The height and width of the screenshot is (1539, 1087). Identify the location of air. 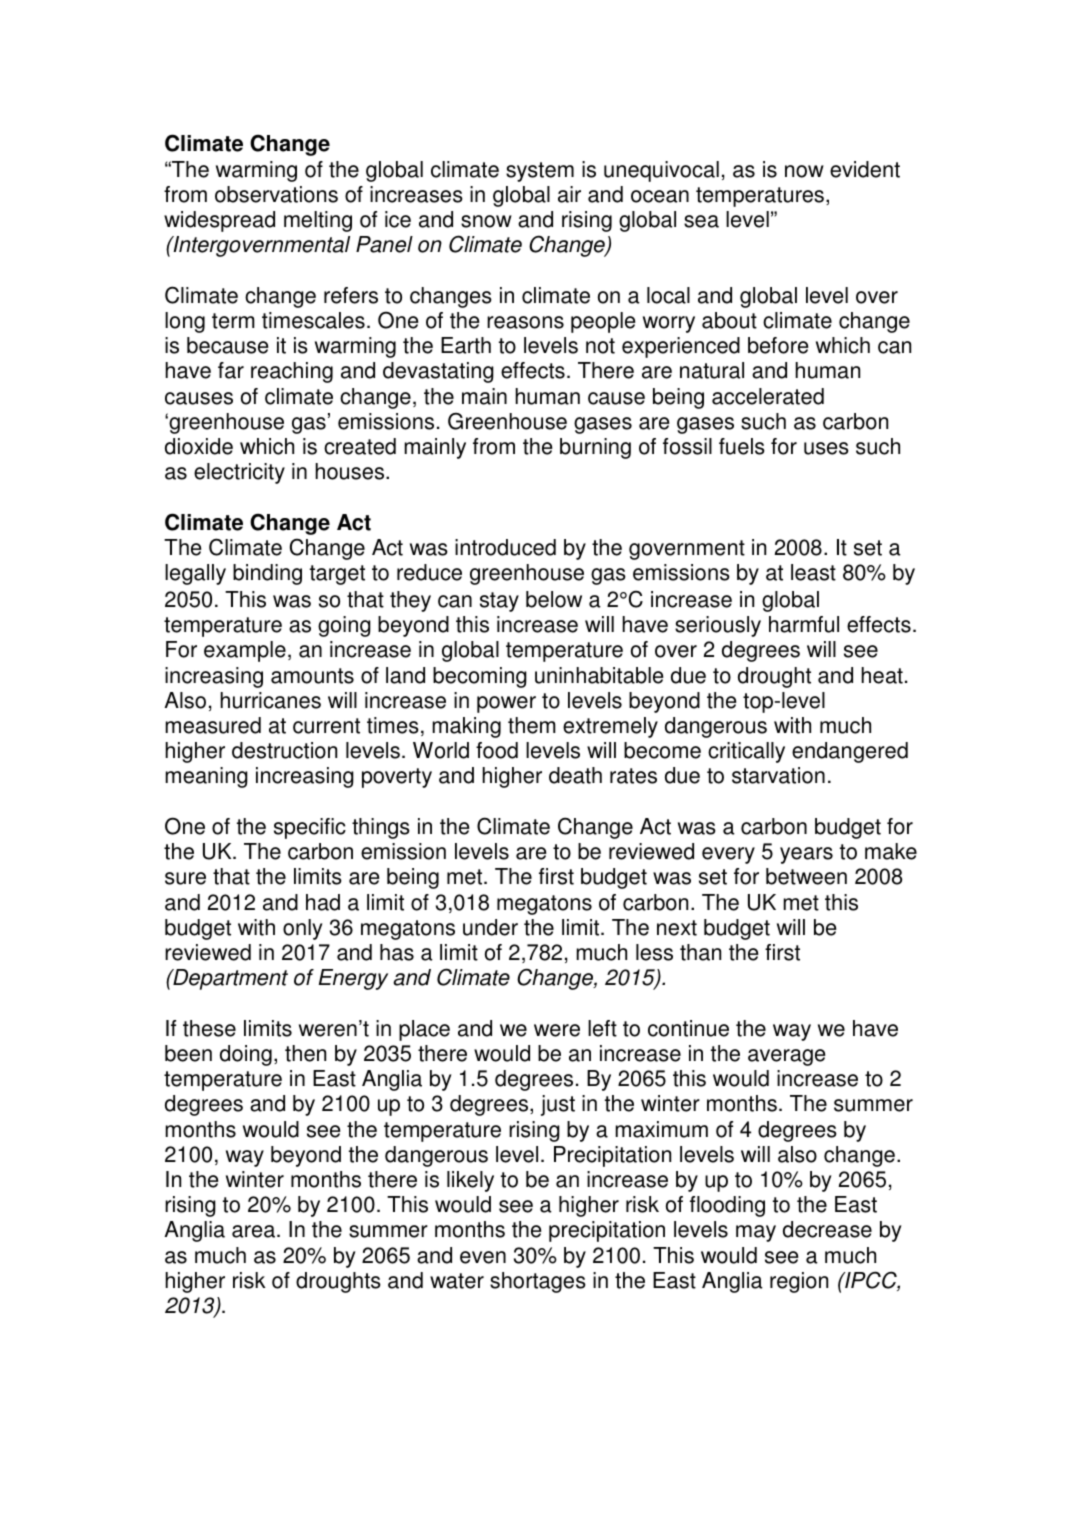
(569, 194).
